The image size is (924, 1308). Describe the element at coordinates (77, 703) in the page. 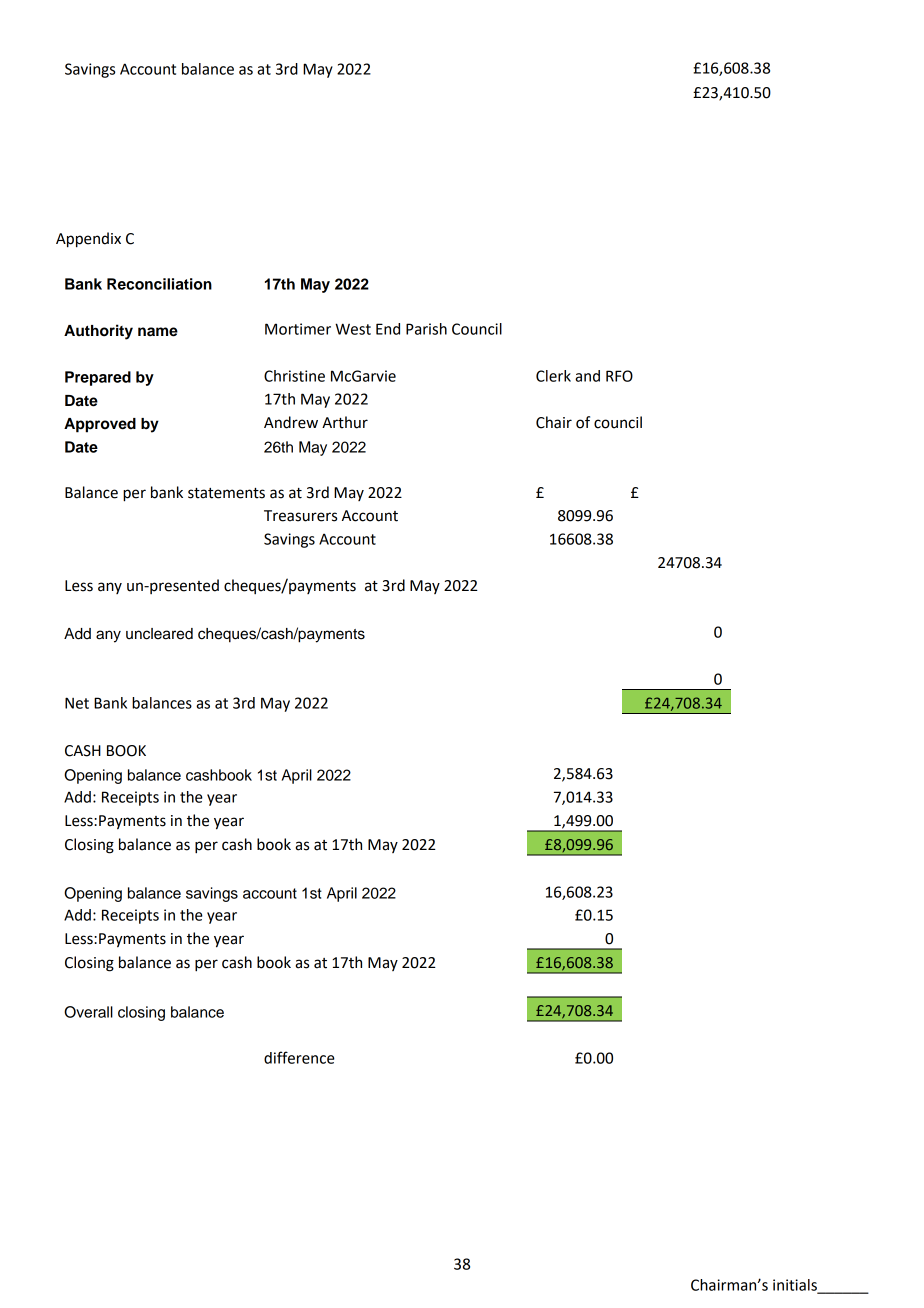

I see `Net` at that location.
